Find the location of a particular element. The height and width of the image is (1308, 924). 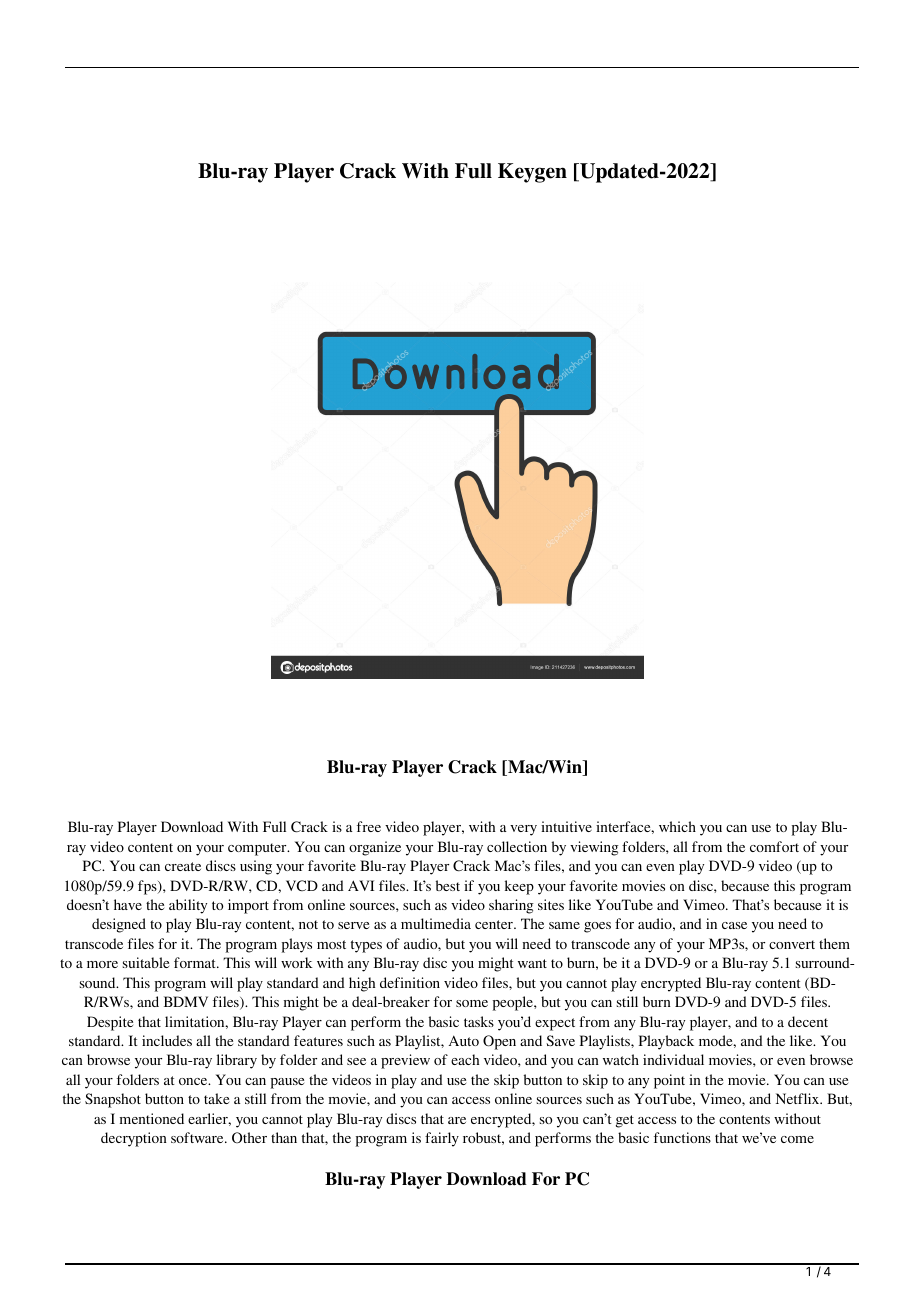

intuitive is located at coordinates (566, 826).
